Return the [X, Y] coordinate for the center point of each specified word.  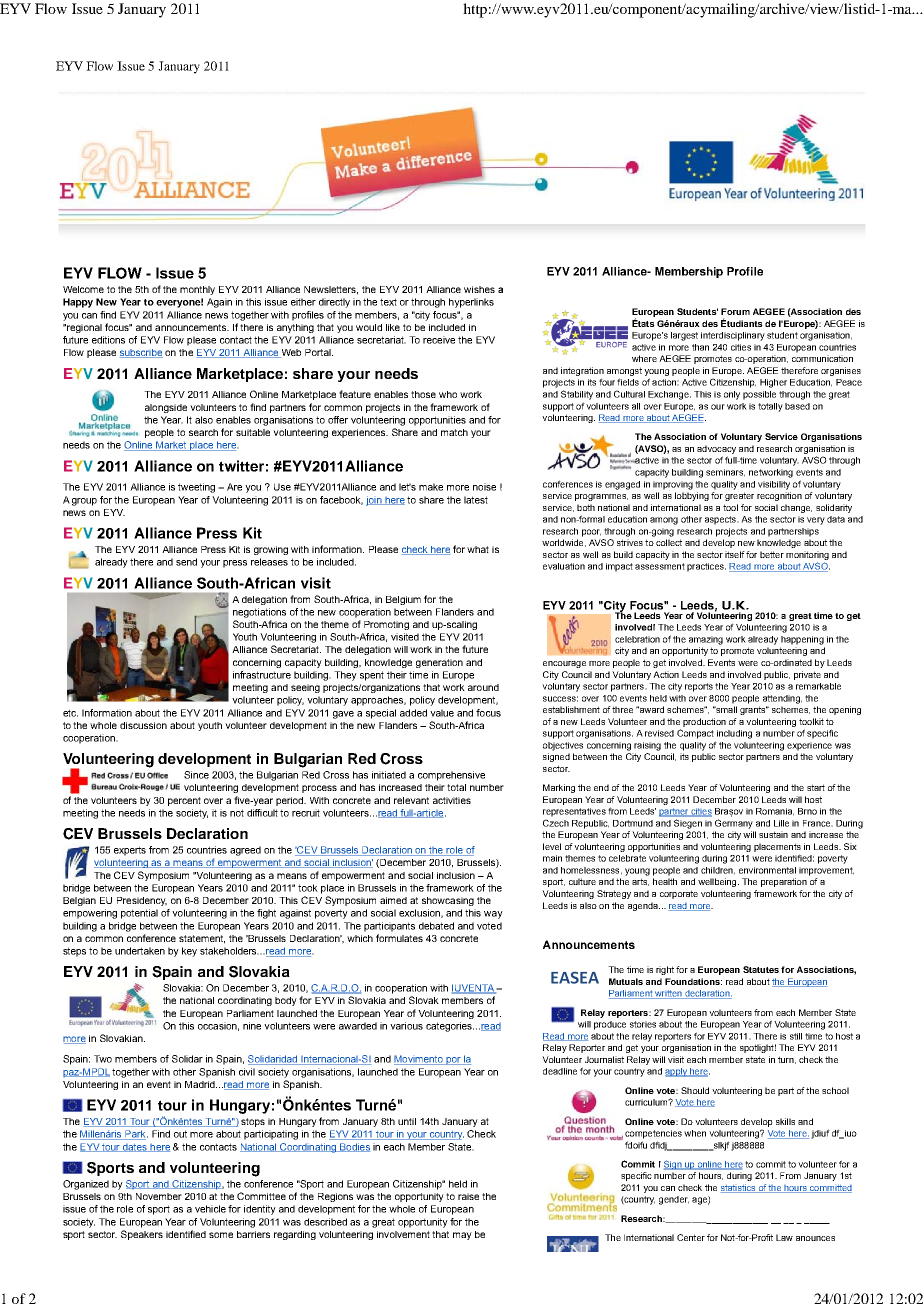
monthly [197, 290]
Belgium [403, 600]
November [159, 1196]
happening [802, 640]
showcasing [448, 901]
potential [139, 914]
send [186, 562]
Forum [735, 311]
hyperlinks [471, 303]
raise [468, 1196]
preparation [784, 882]
